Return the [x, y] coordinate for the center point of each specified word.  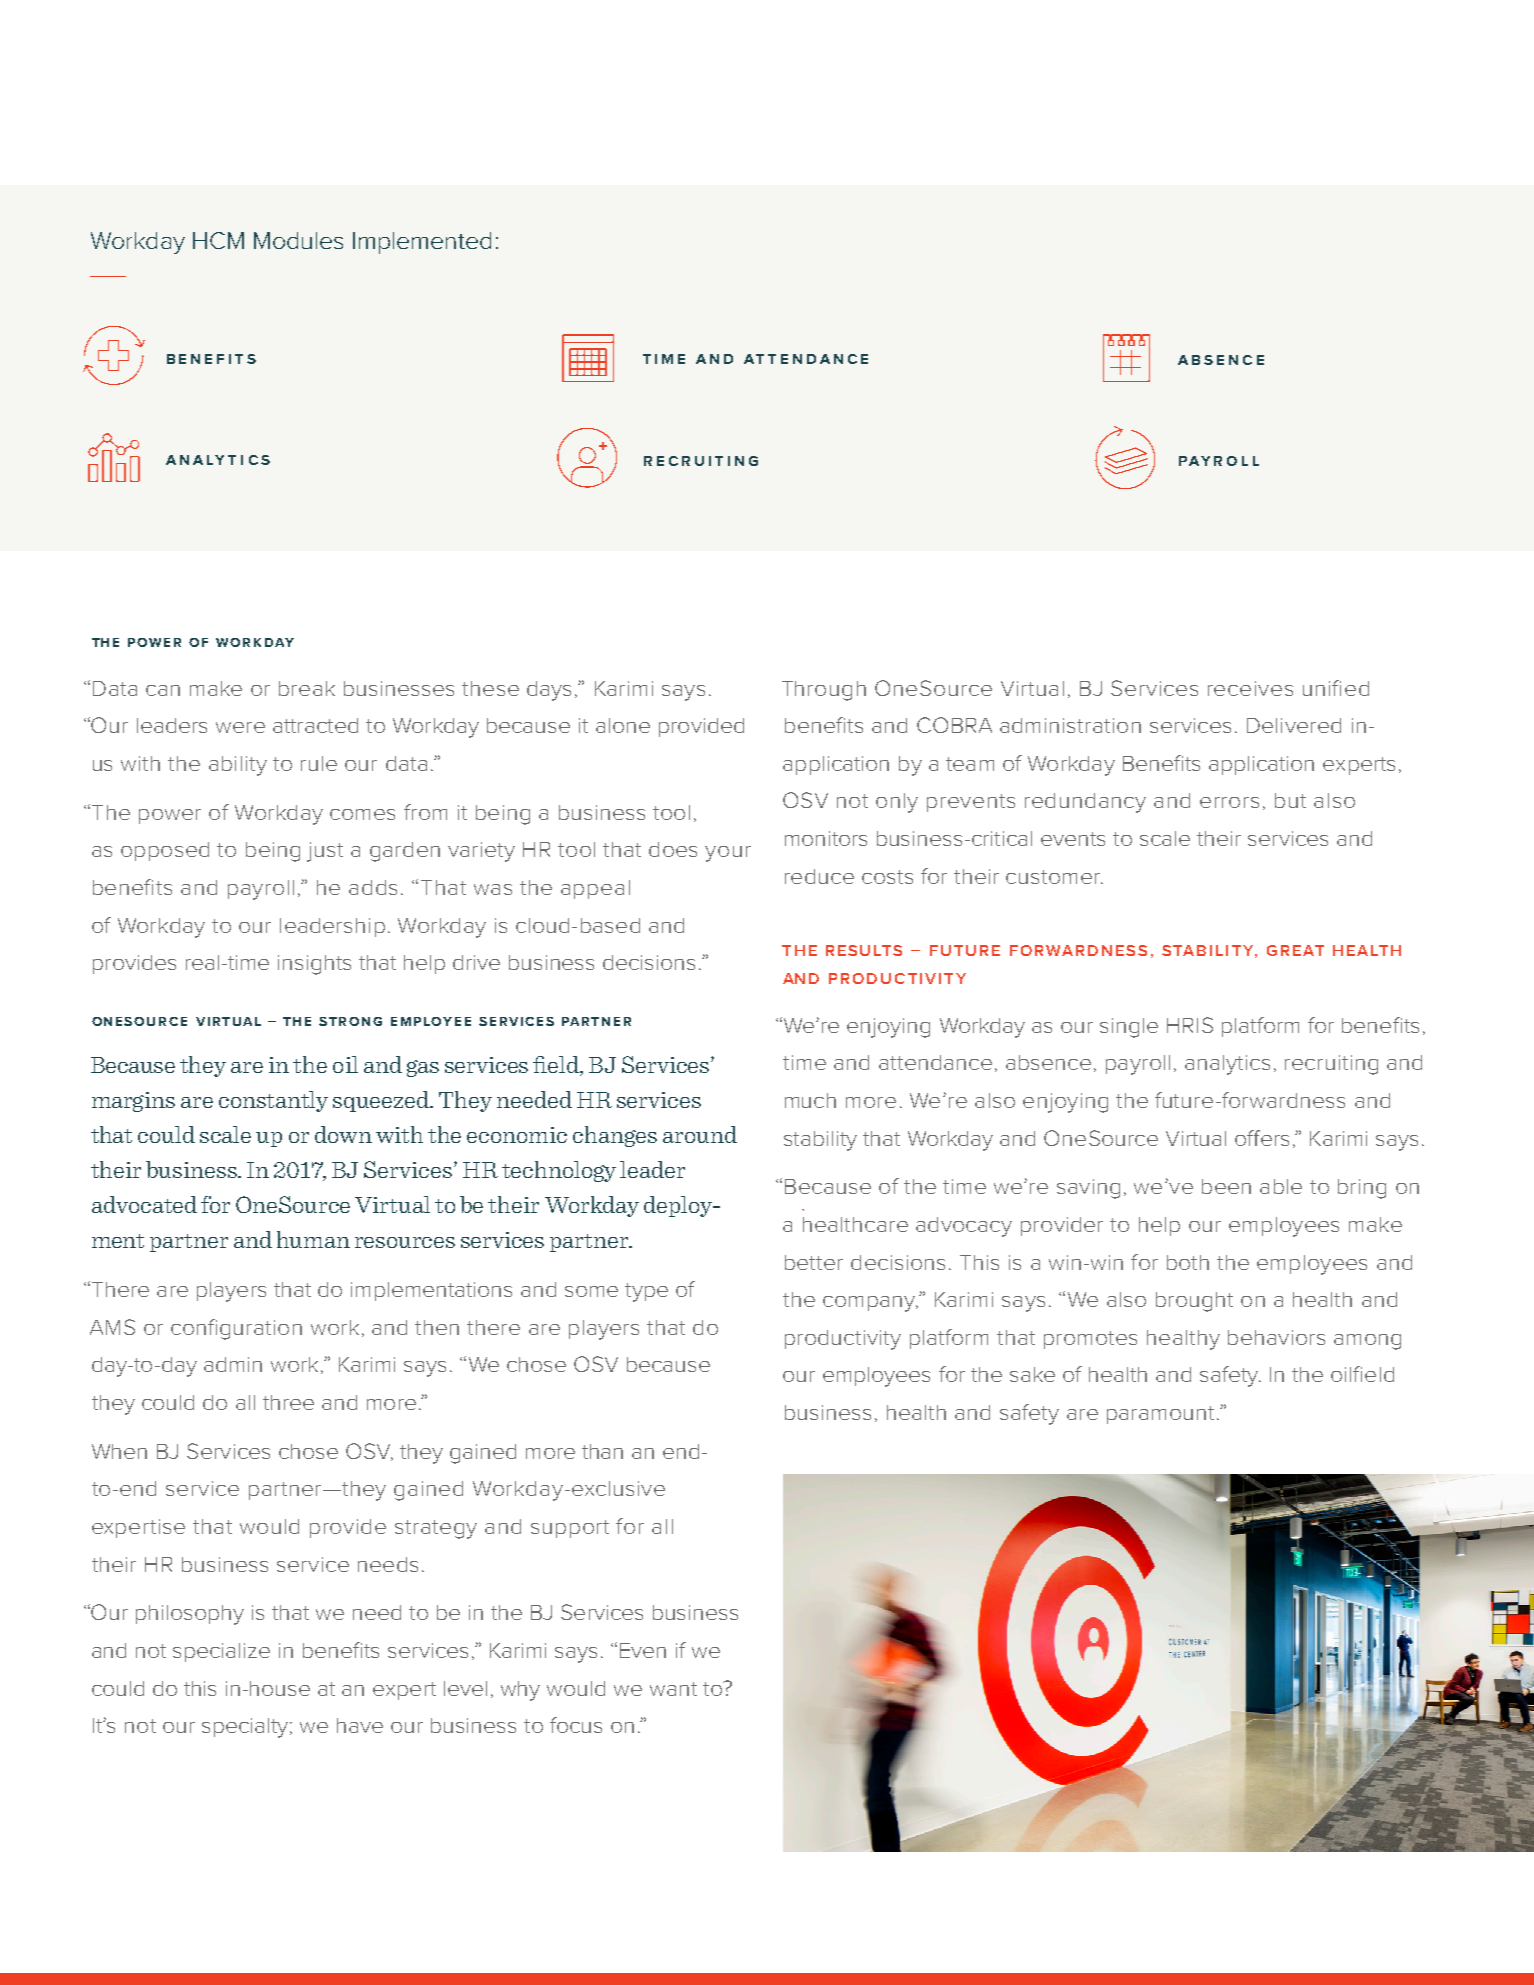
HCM [218, 240]
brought [1194, 1302]
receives [1250, 688]
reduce [819, 876]
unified [1336, 688]
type [646, 1292]
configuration [236, 1329]
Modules [298, 240]
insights [314, 965]
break [307, 688]
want [673, 1689]
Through [824, 691]
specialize [221, 1652]
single [1129, 1028]
